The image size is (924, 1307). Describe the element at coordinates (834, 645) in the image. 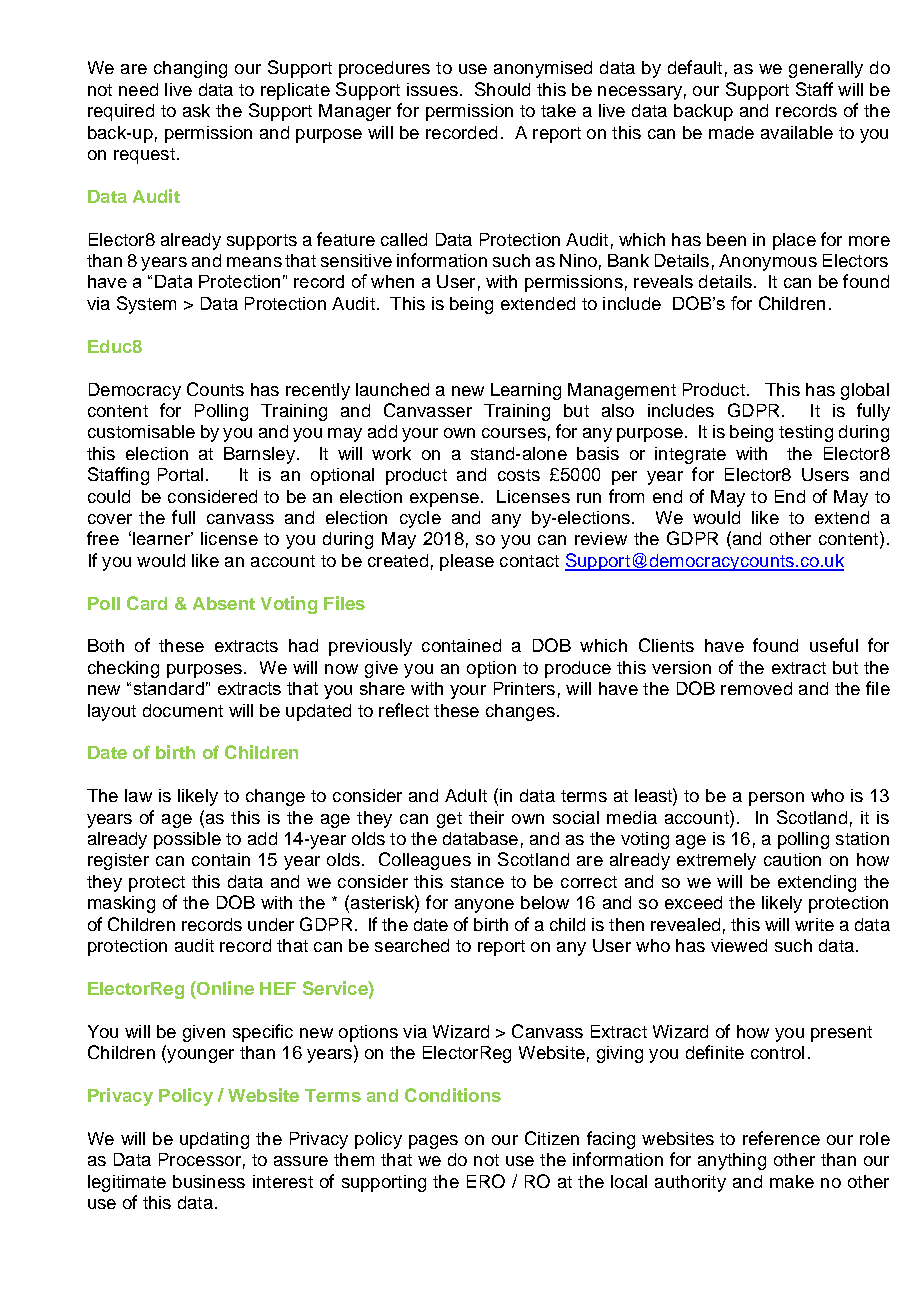

I see `useful` at that location.
